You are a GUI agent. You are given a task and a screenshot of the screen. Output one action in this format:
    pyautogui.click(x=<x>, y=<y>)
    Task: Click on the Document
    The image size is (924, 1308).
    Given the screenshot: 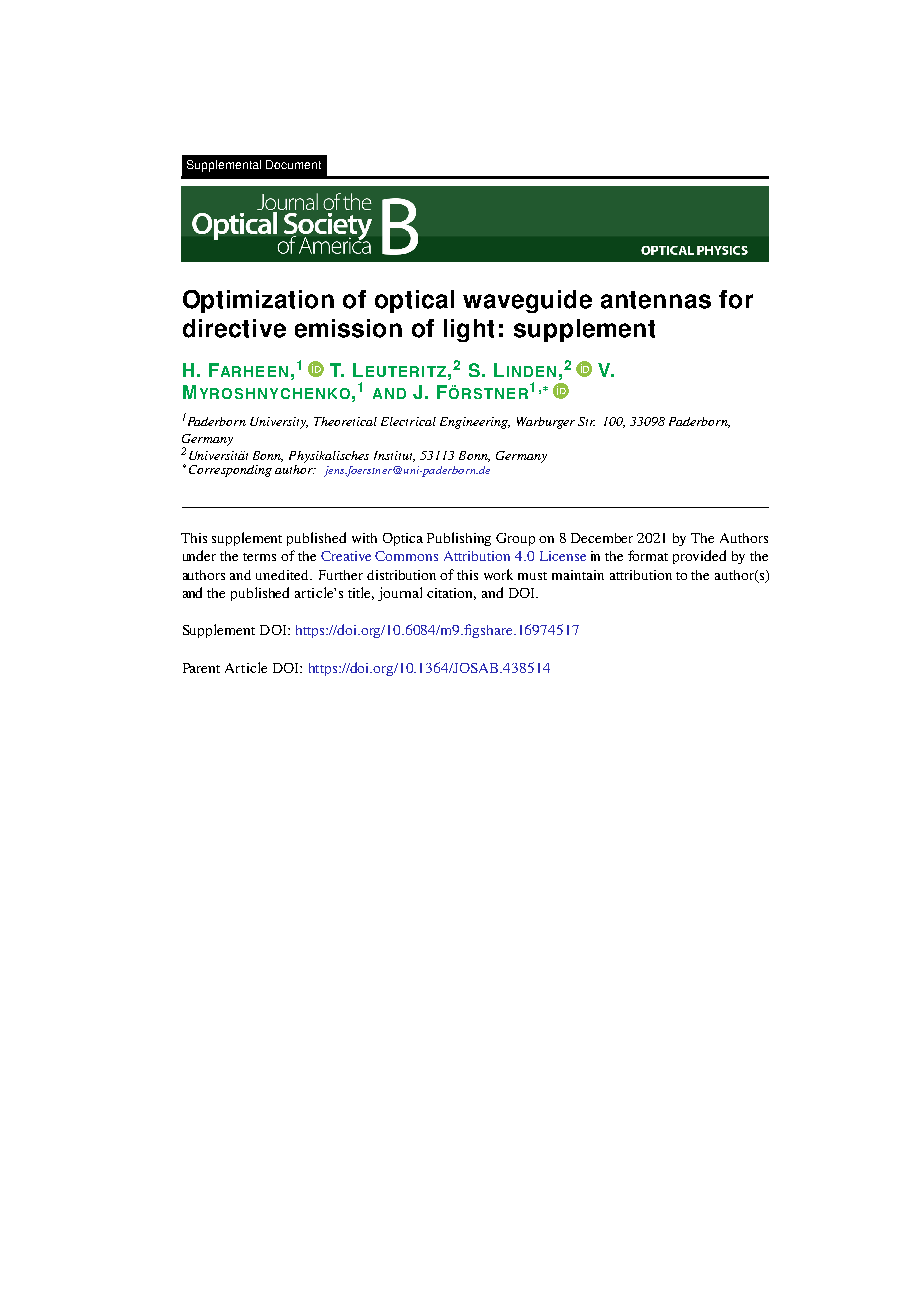 What is the action you would take?
    pyautogui.click(x=293, y=164)
